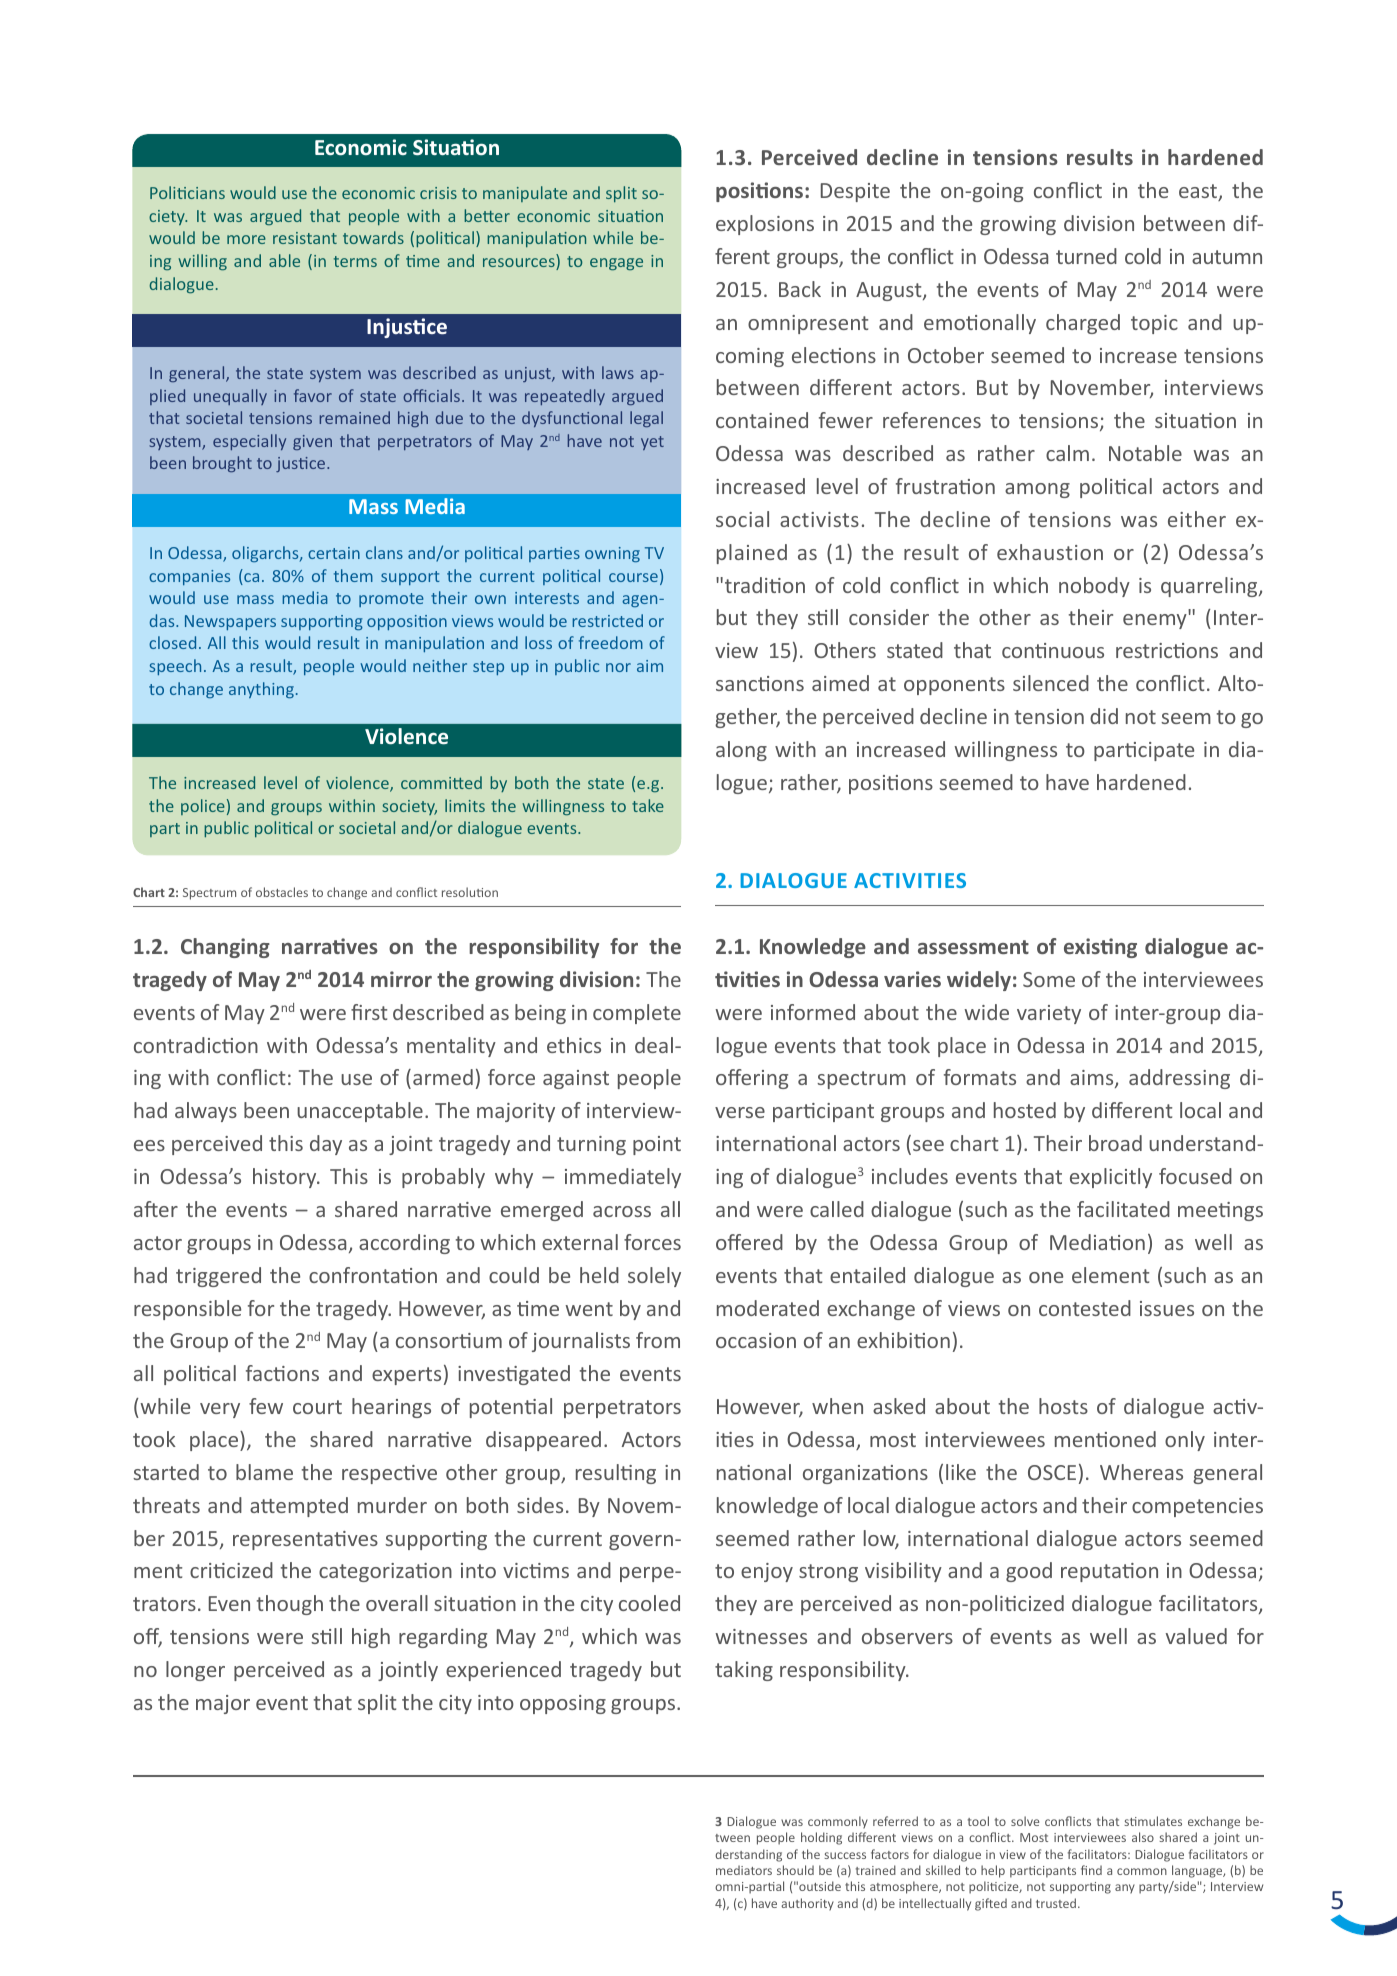 This screenshot has width=1397, height=1976. I want to click on aims, so click(1093, 1079).
